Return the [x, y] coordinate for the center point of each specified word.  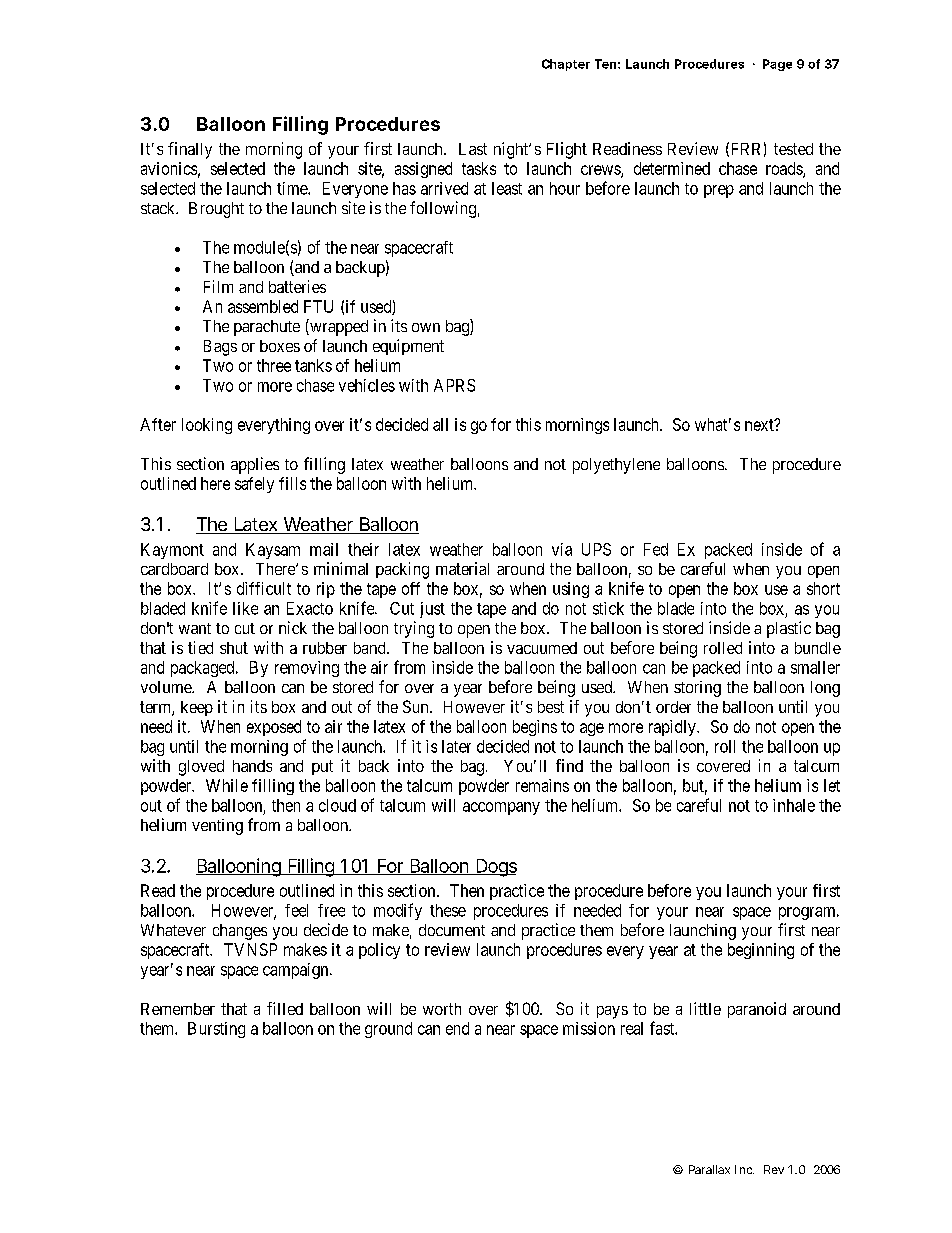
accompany [501, 808]
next [760, 425]
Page [777, 65]
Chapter [566, 65]
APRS [454, 385]
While [227, 785]
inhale [794, 805]
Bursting [216, 1030]
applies [255, 465]
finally [190, 150]
